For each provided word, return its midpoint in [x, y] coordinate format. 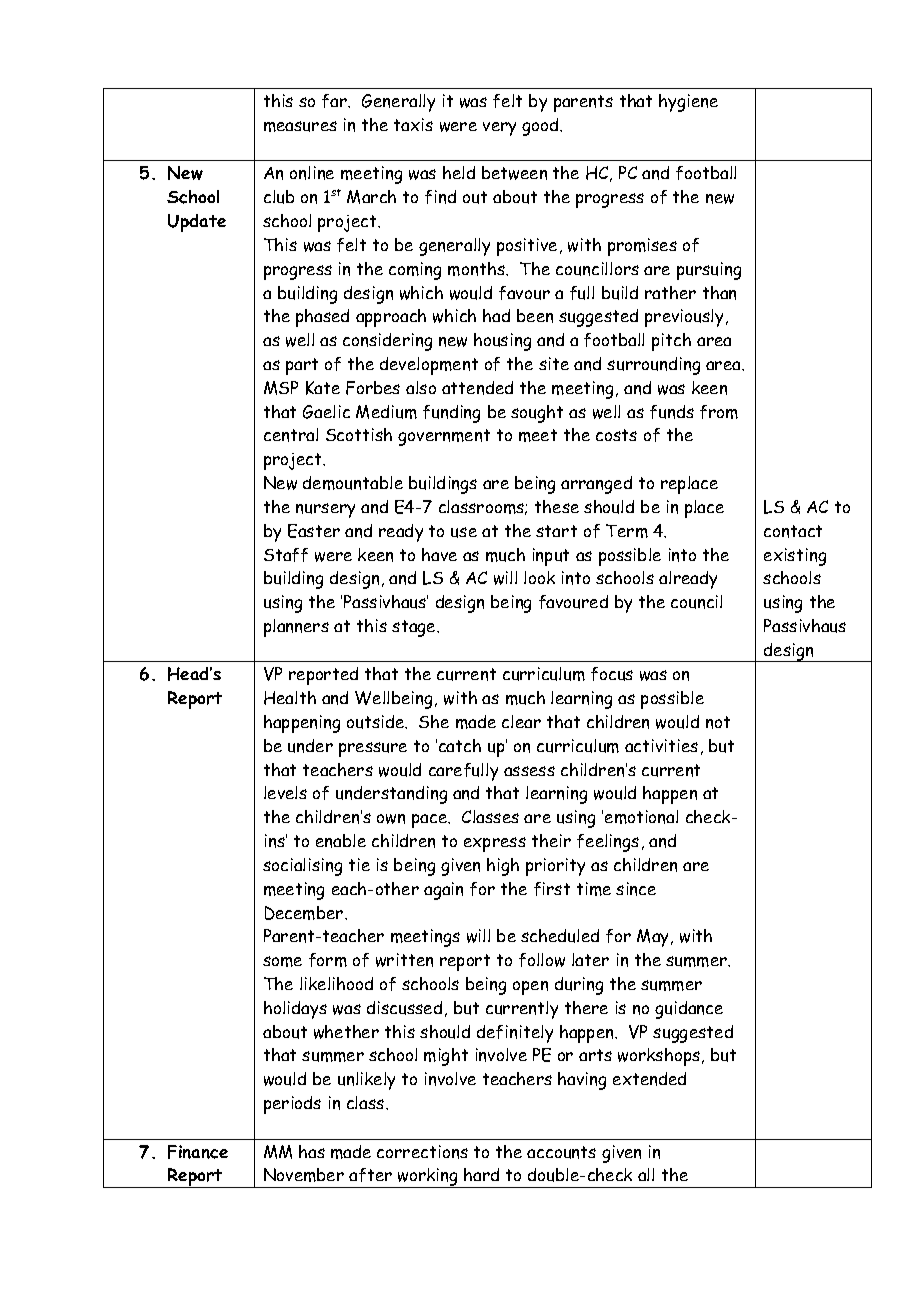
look [539, 577]
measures [300, 126]
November [304, 1175]
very [499, 129]
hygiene [688, 103]
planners [296, 628]
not [718, 722]
